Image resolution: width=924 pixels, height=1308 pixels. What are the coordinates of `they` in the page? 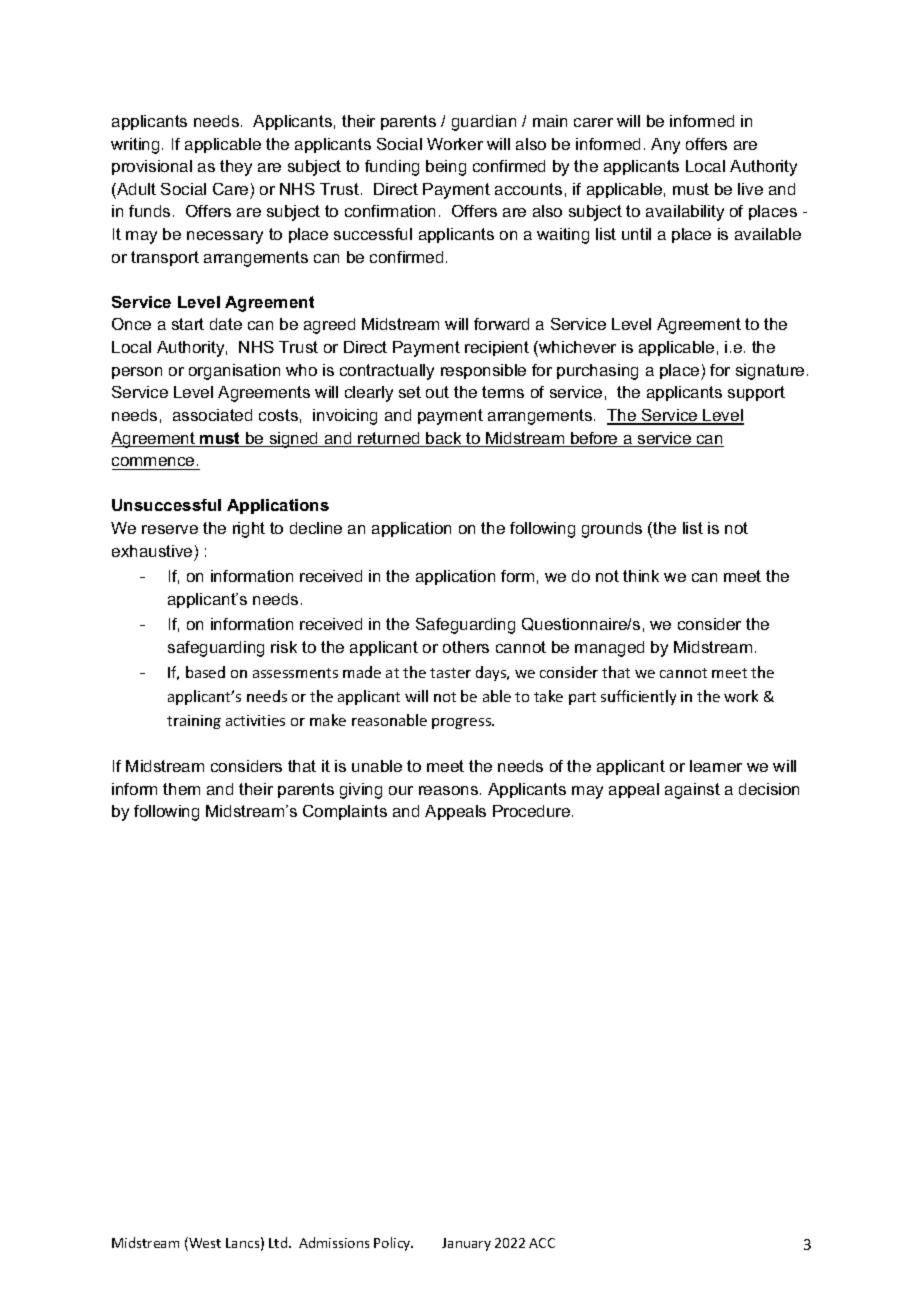 It's located at (236, 168).
